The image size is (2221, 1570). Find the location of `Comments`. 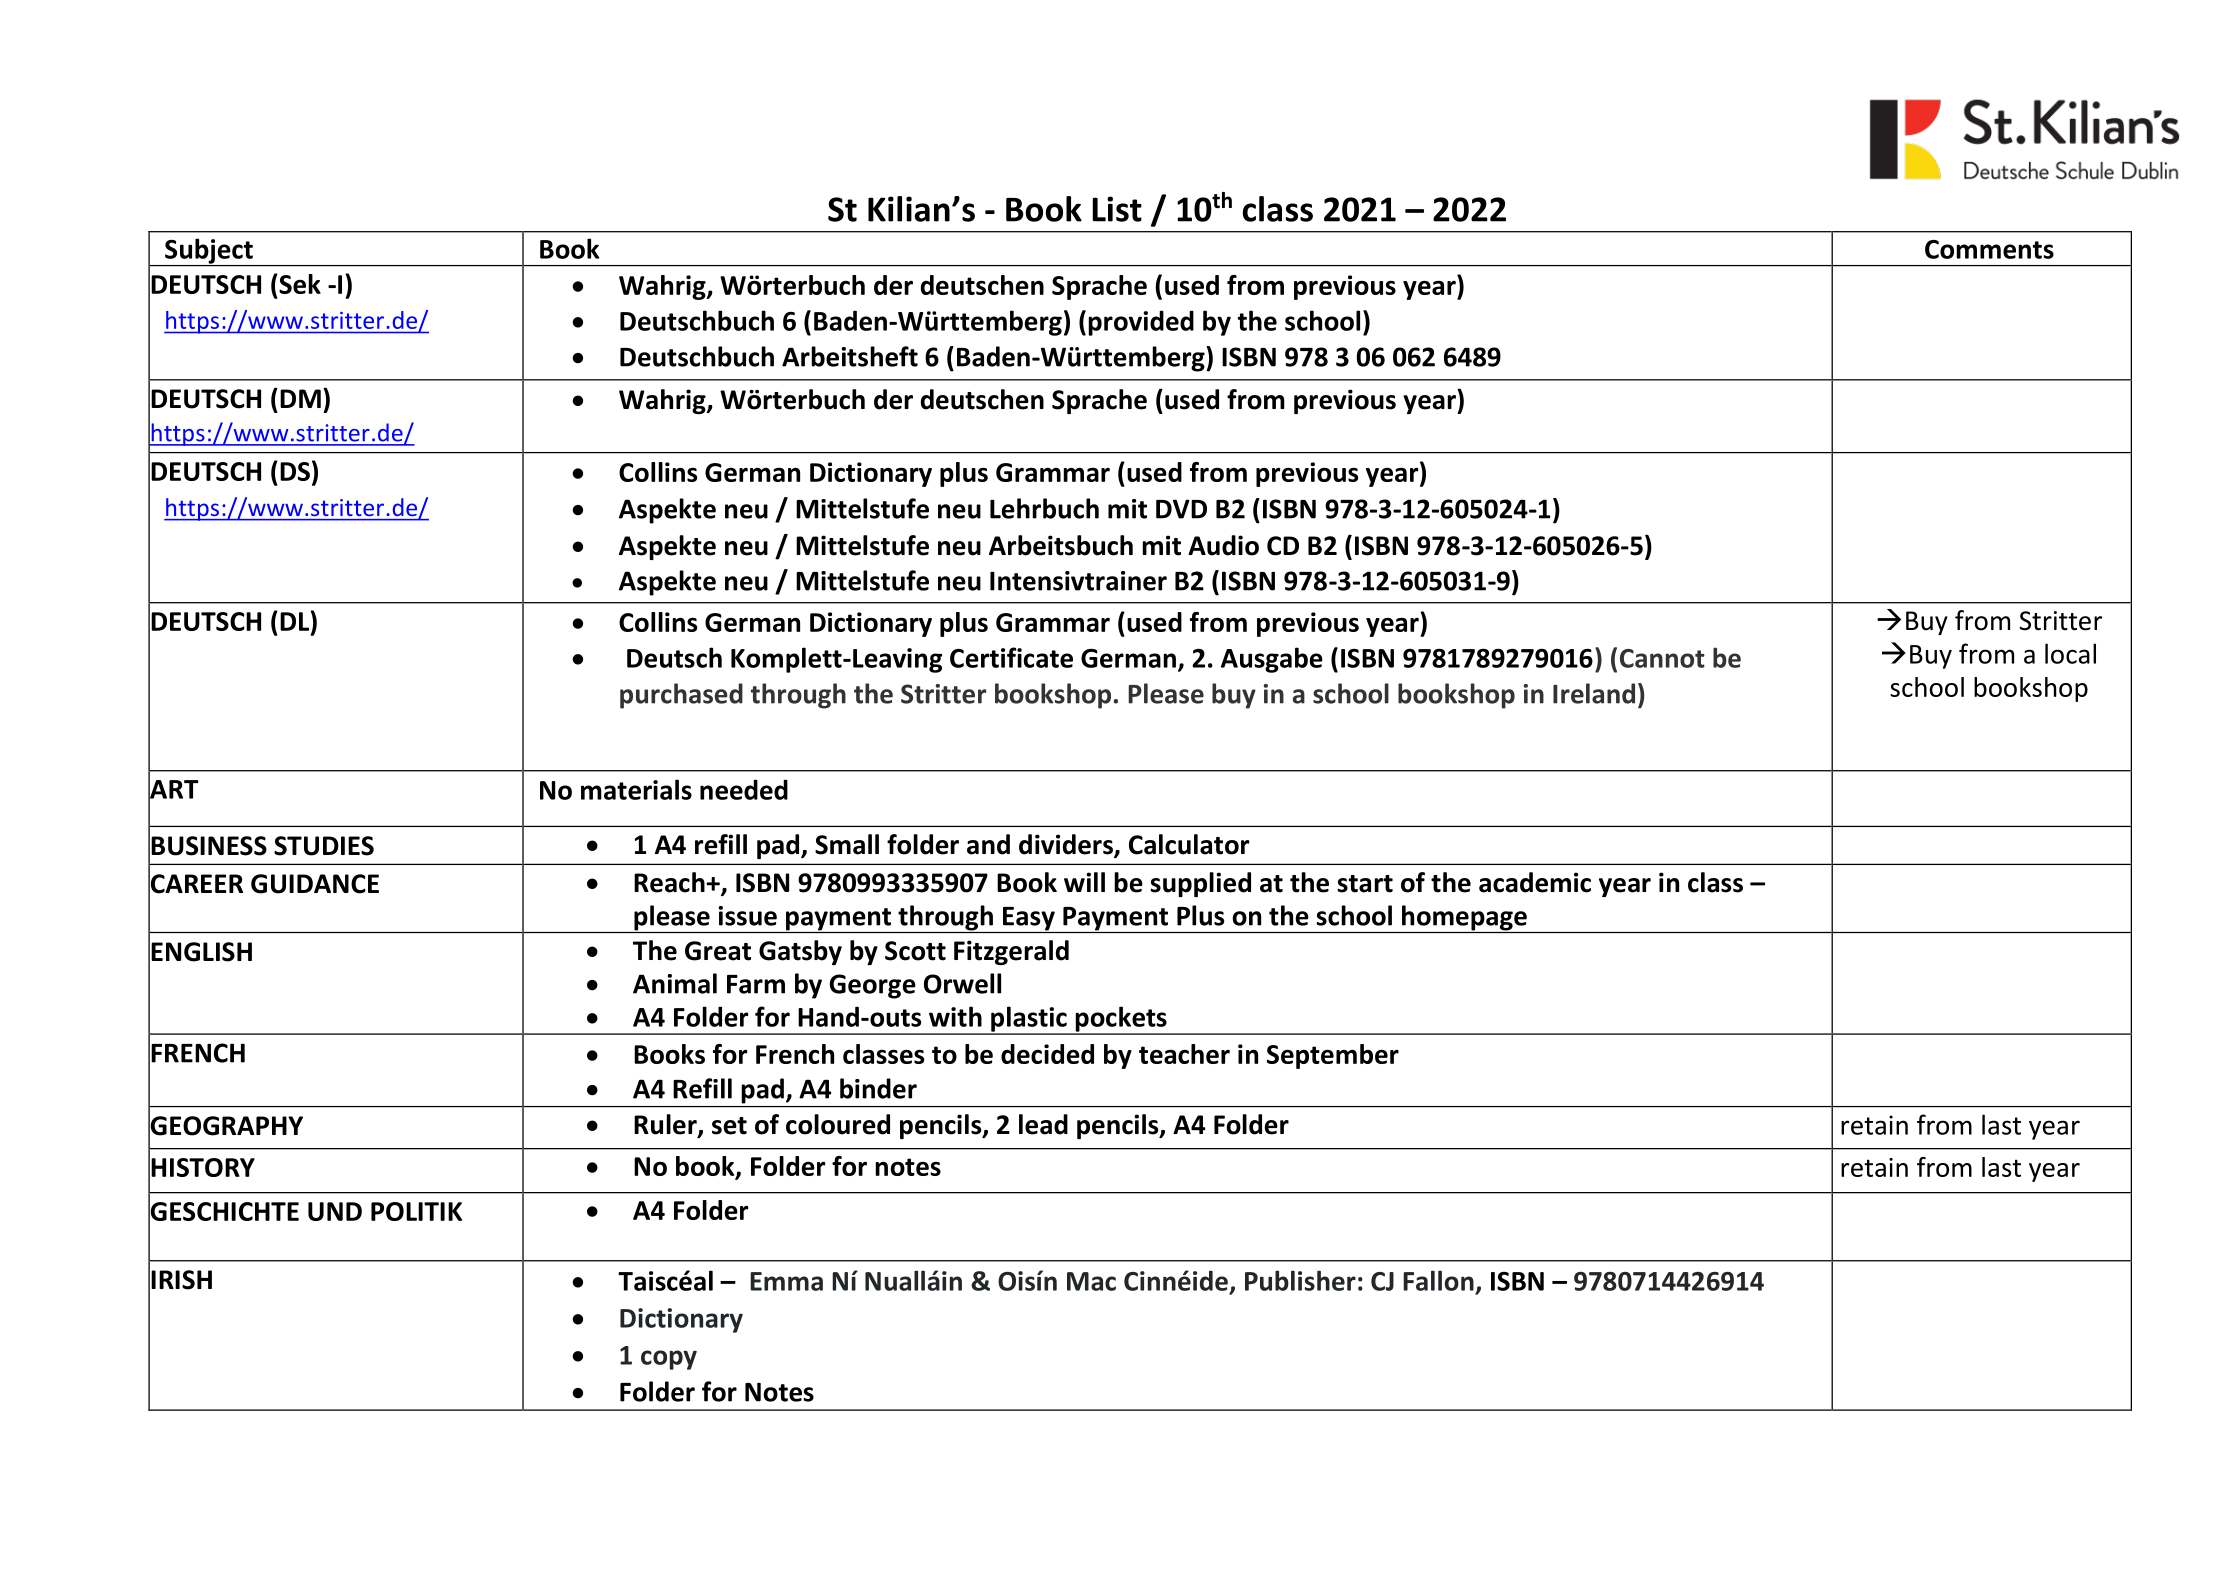

Comments is located at coordinates (1989, 249).
